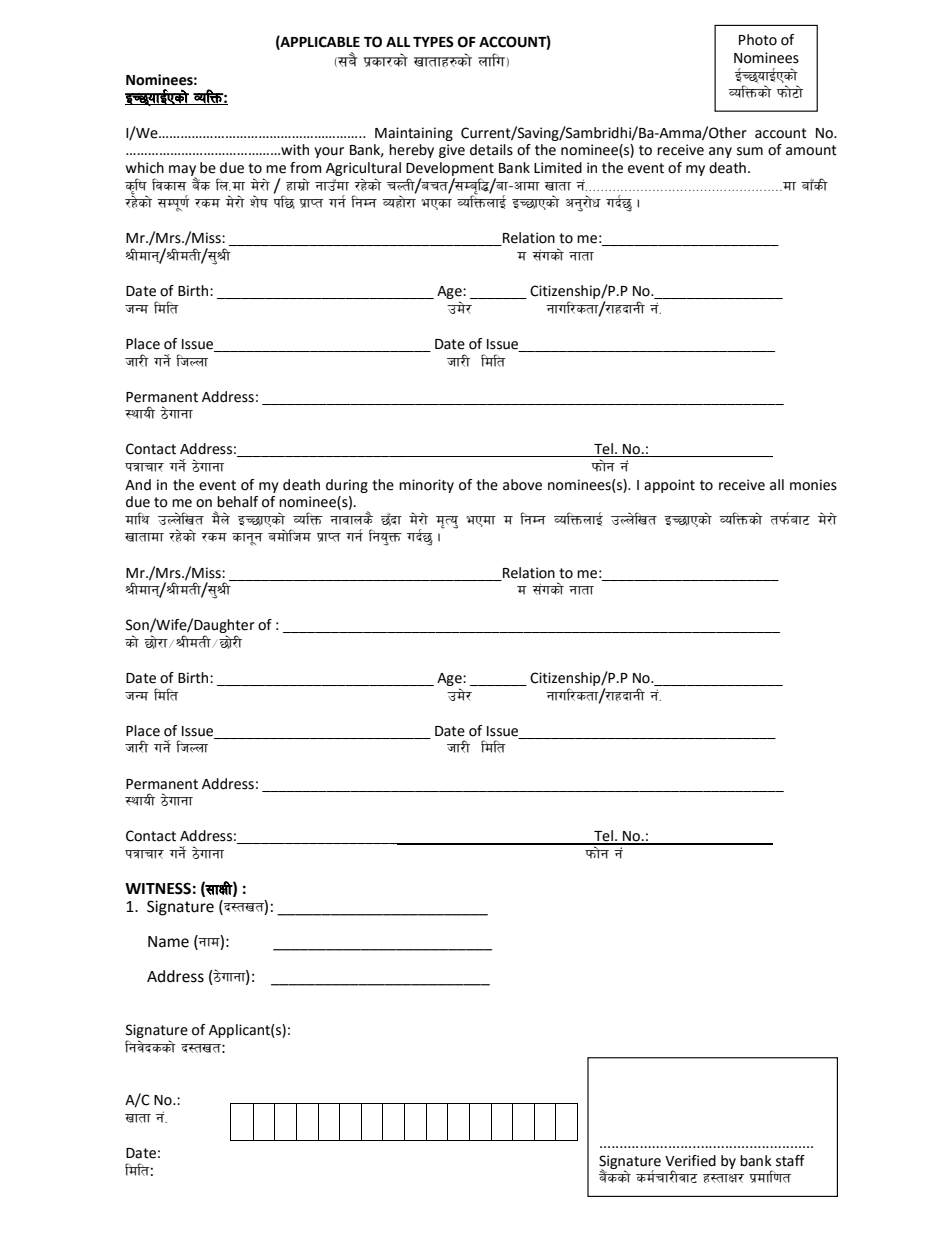 The height and width of the screenshot is (1233, 952). I want to click on TYPES, so click(433, 42).
